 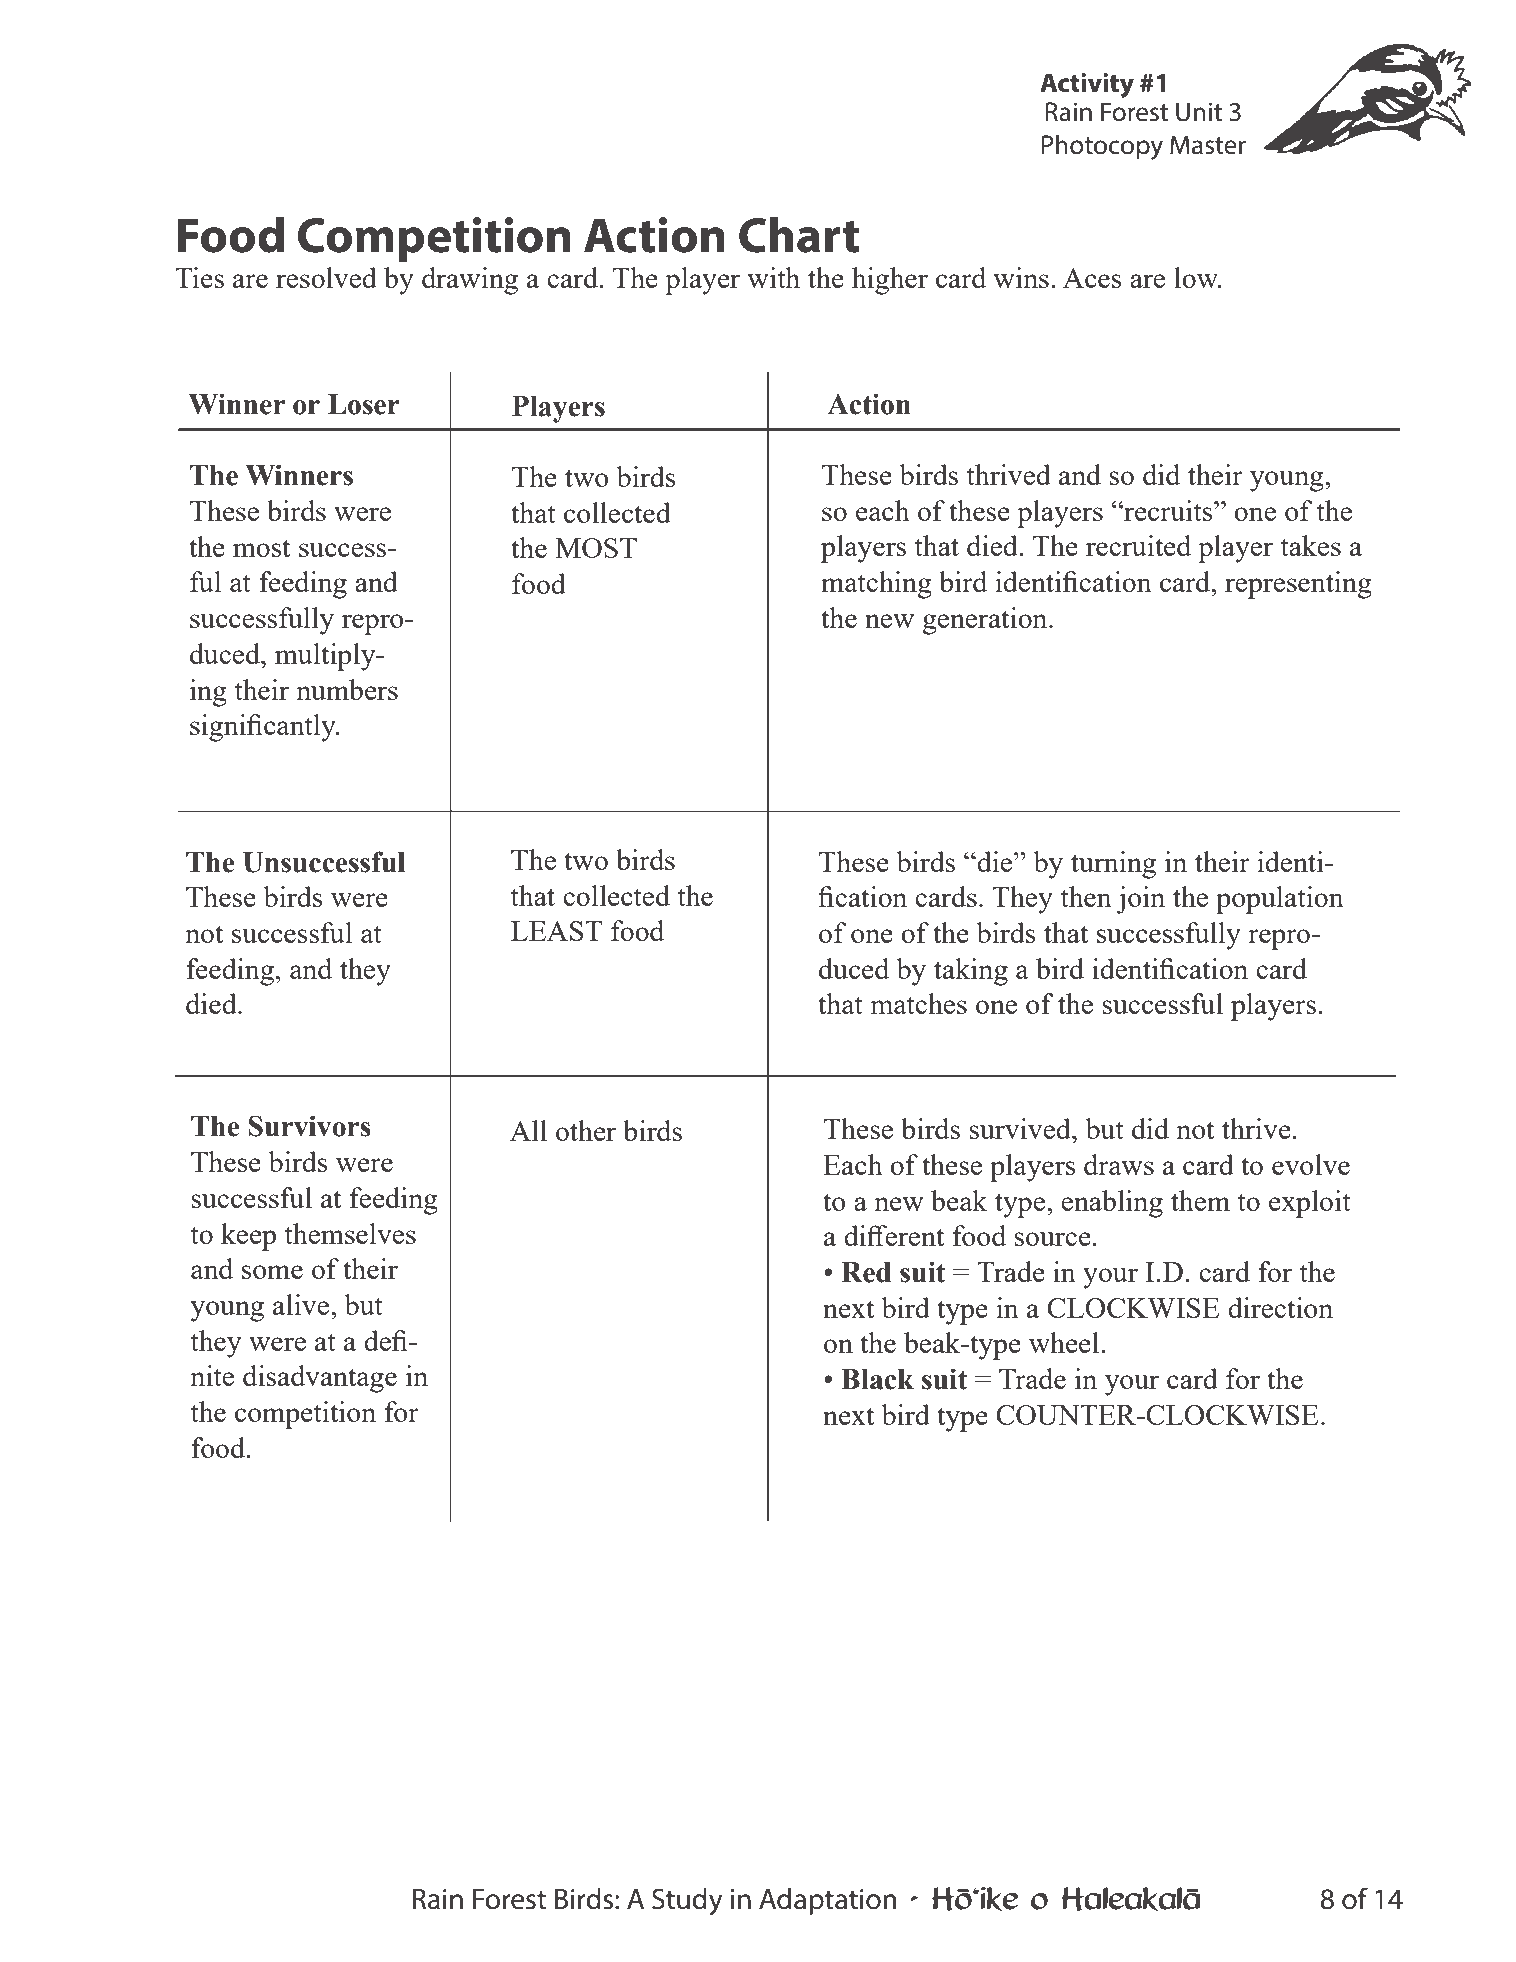 What do you see at coordinates (799, 235) in the image?
I see `Chart` at bounding box center [799, 235].
